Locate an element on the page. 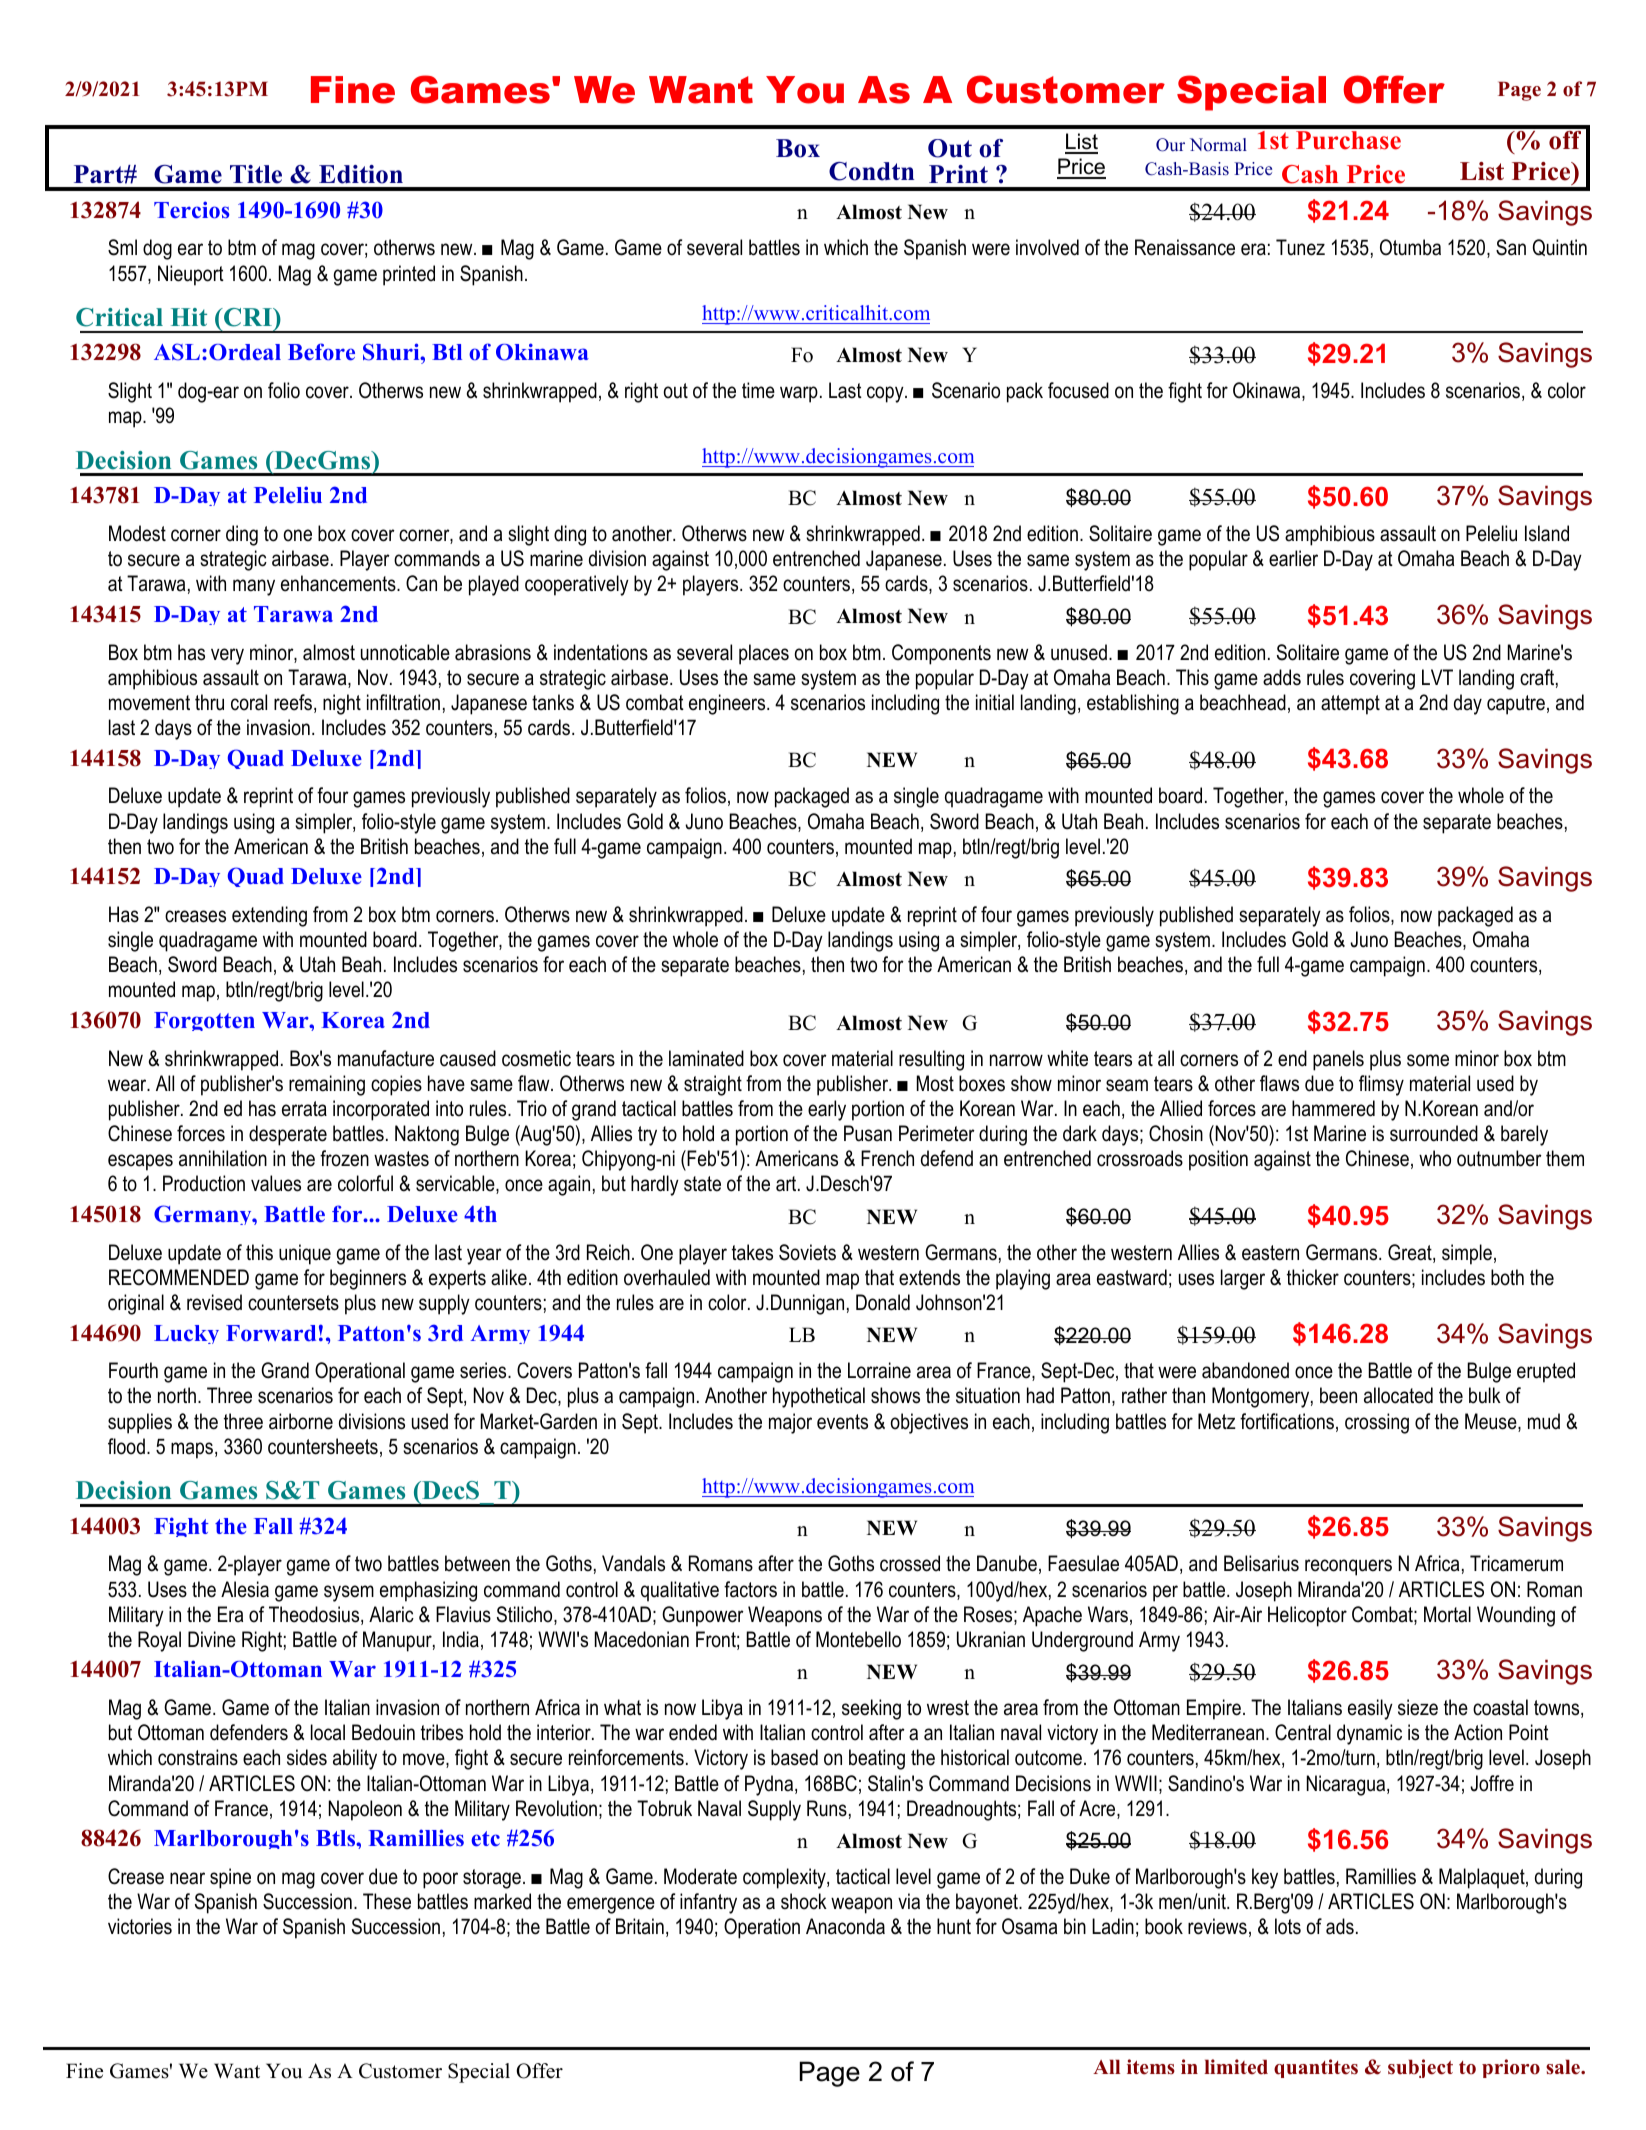 The height and width of the page is (2130, 1646). Title is located at coordinates (256, 174).
